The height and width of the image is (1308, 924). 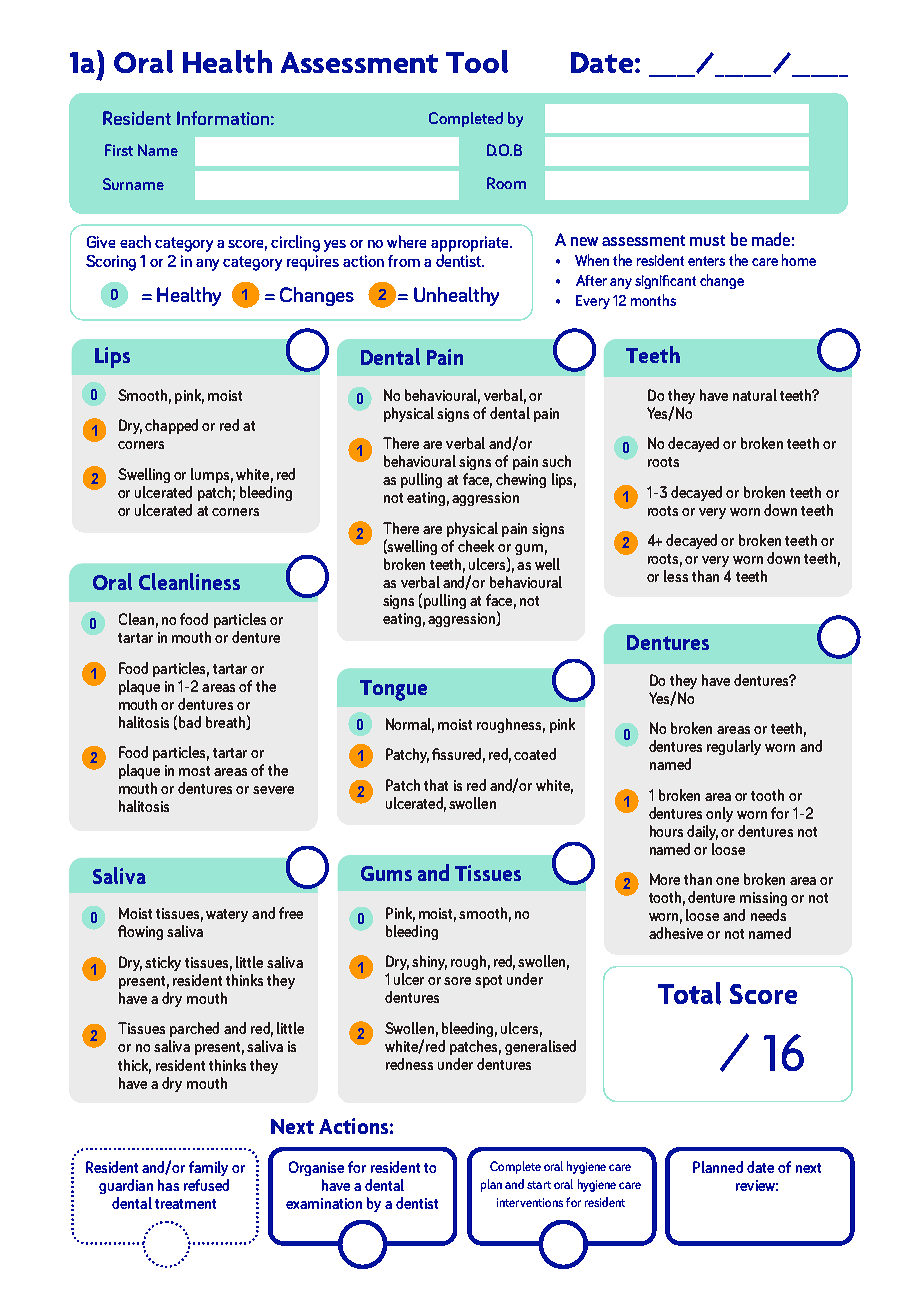 What do you see at coordinates (194, 771) in the image?
I see `most` at bounding box center [194, 771].
